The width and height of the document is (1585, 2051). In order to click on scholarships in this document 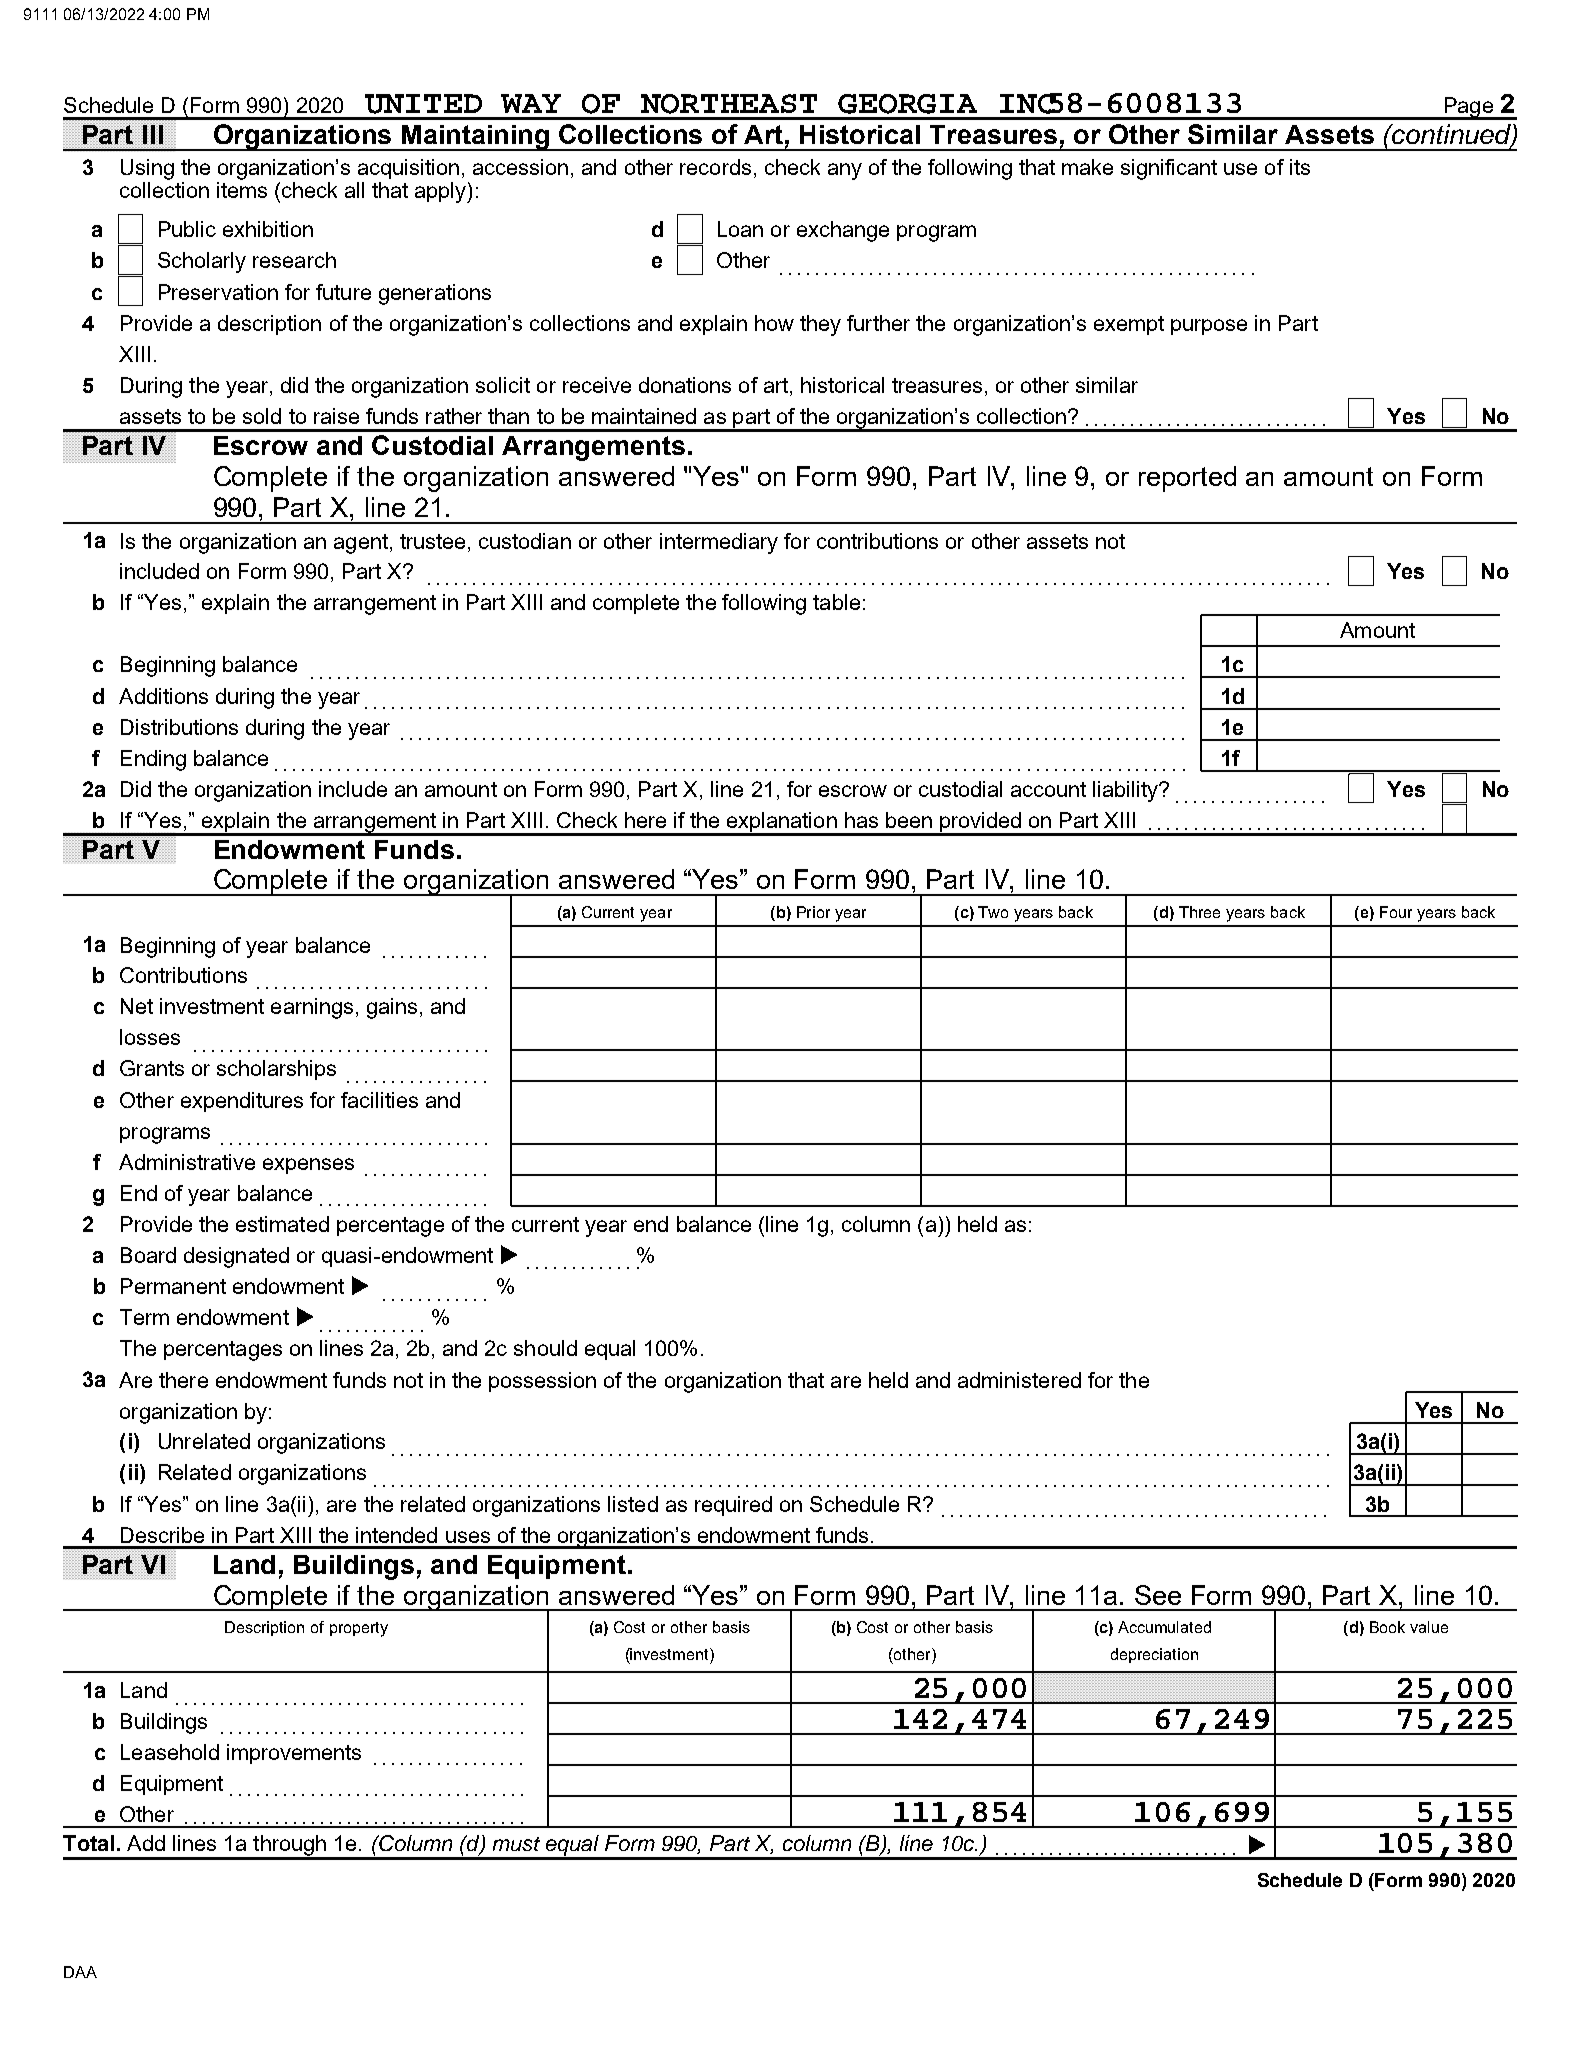, I will do `click(276, 1070)`.
